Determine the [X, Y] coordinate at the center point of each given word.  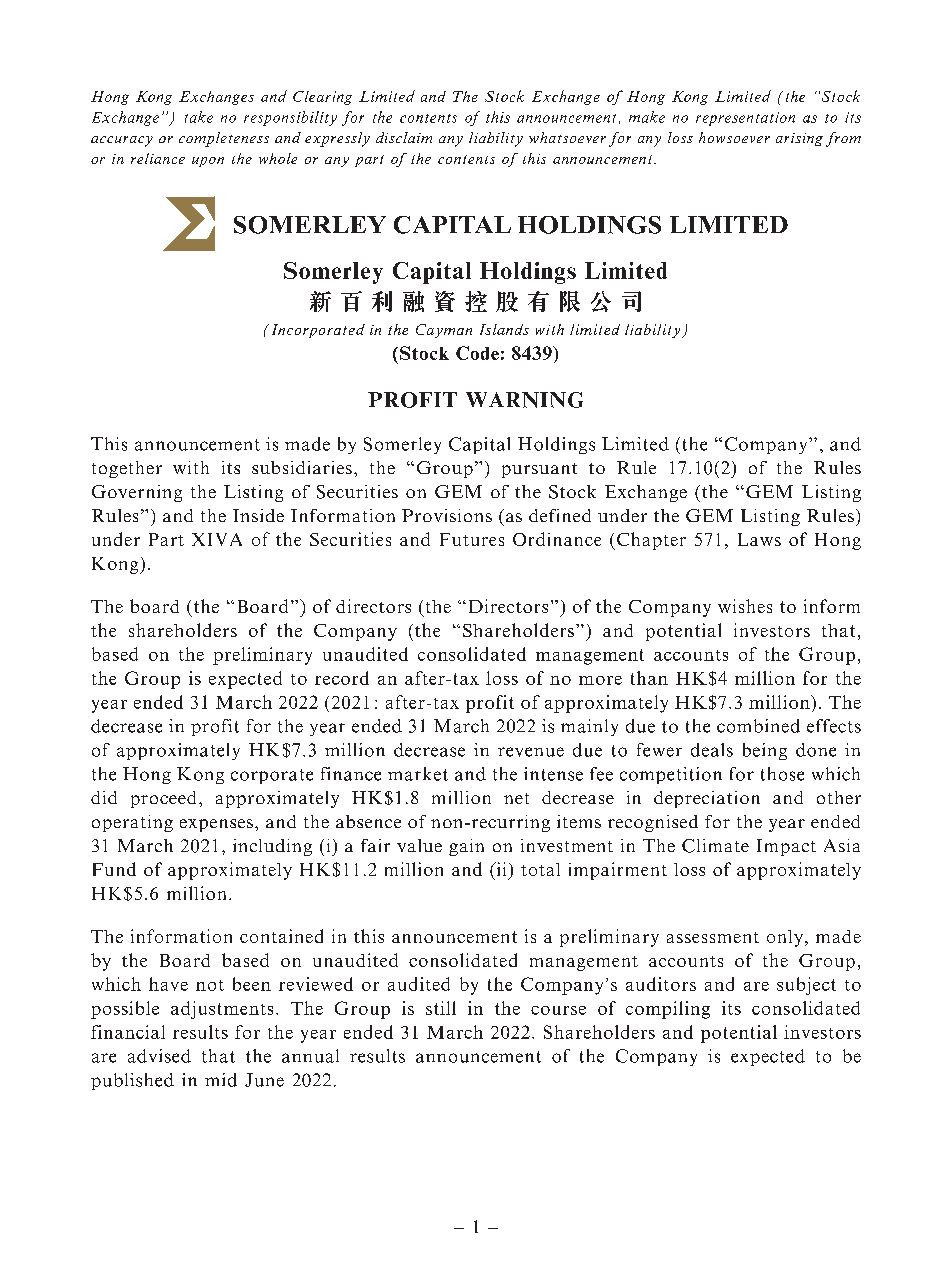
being [765, 751]
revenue [531, 752]
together [127, 469]
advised [159, 1056]
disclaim [404, 137]
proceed [163, 799]
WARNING [524, 400]
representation [745, 119]
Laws [759, 539]
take [199, 117]
